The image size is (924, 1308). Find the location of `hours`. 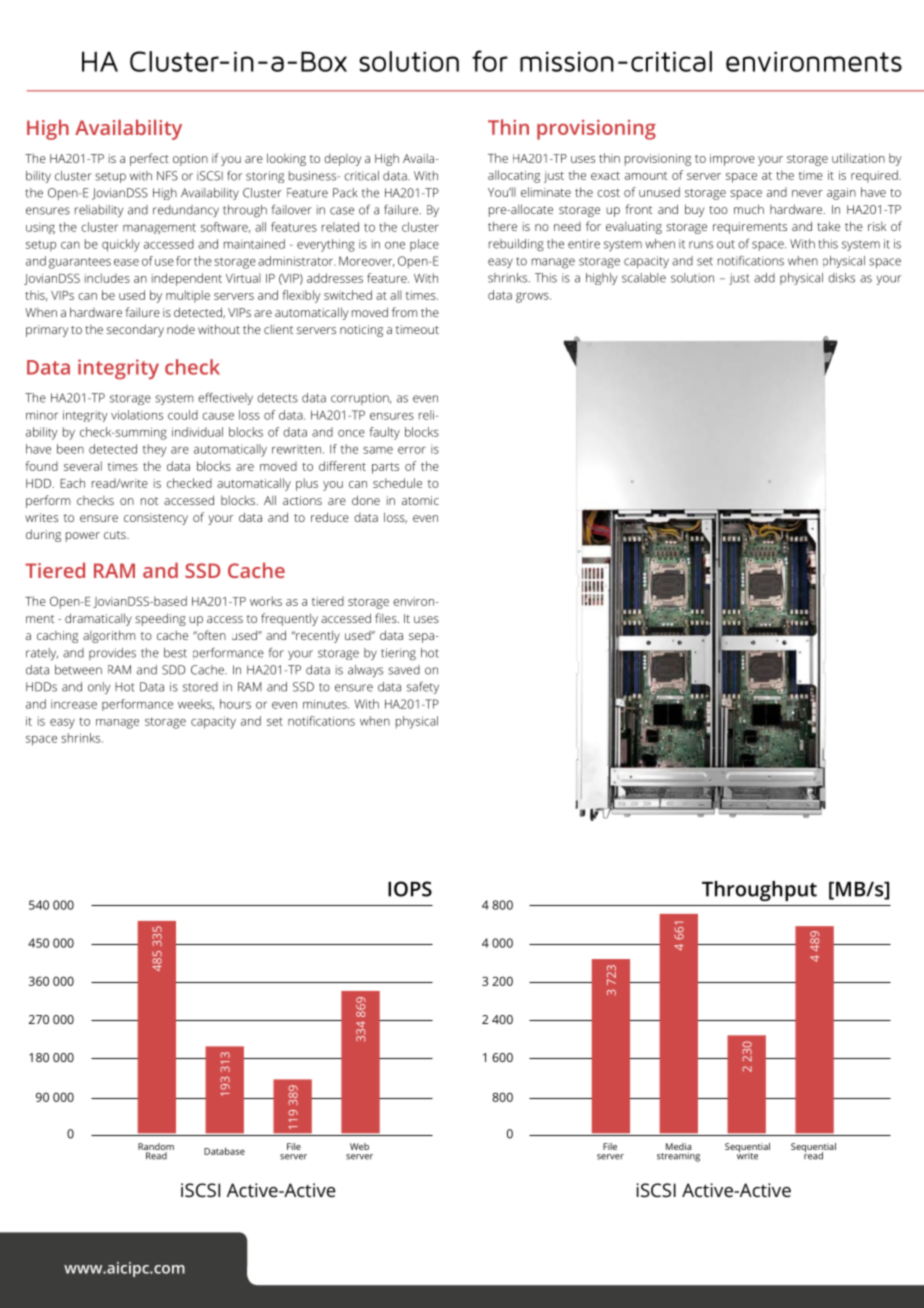

hours is located at coordinates (235, 704).
